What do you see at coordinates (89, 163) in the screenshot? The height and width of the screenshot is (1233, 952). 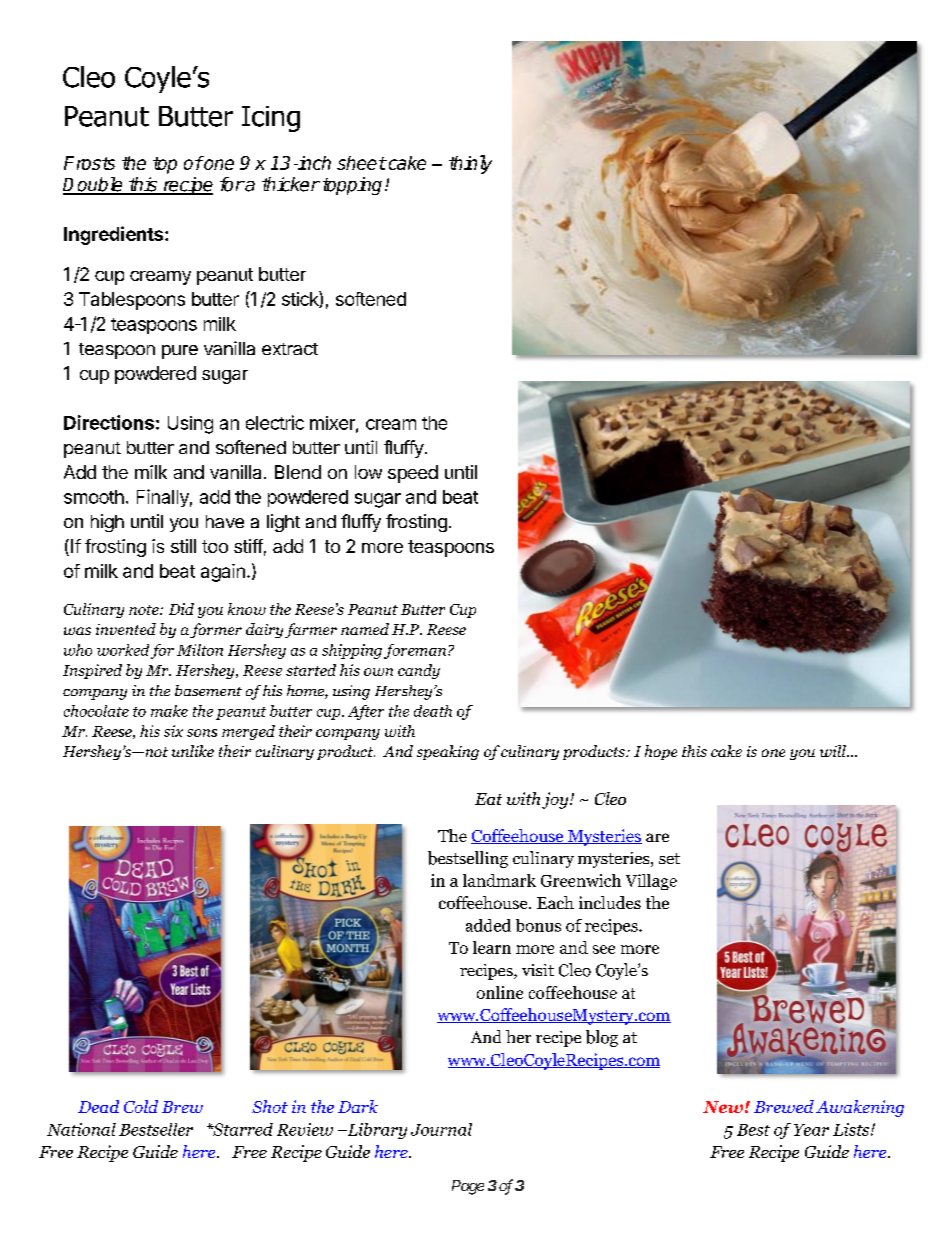 I see `Frosts` at bounding box center [89, 163].
